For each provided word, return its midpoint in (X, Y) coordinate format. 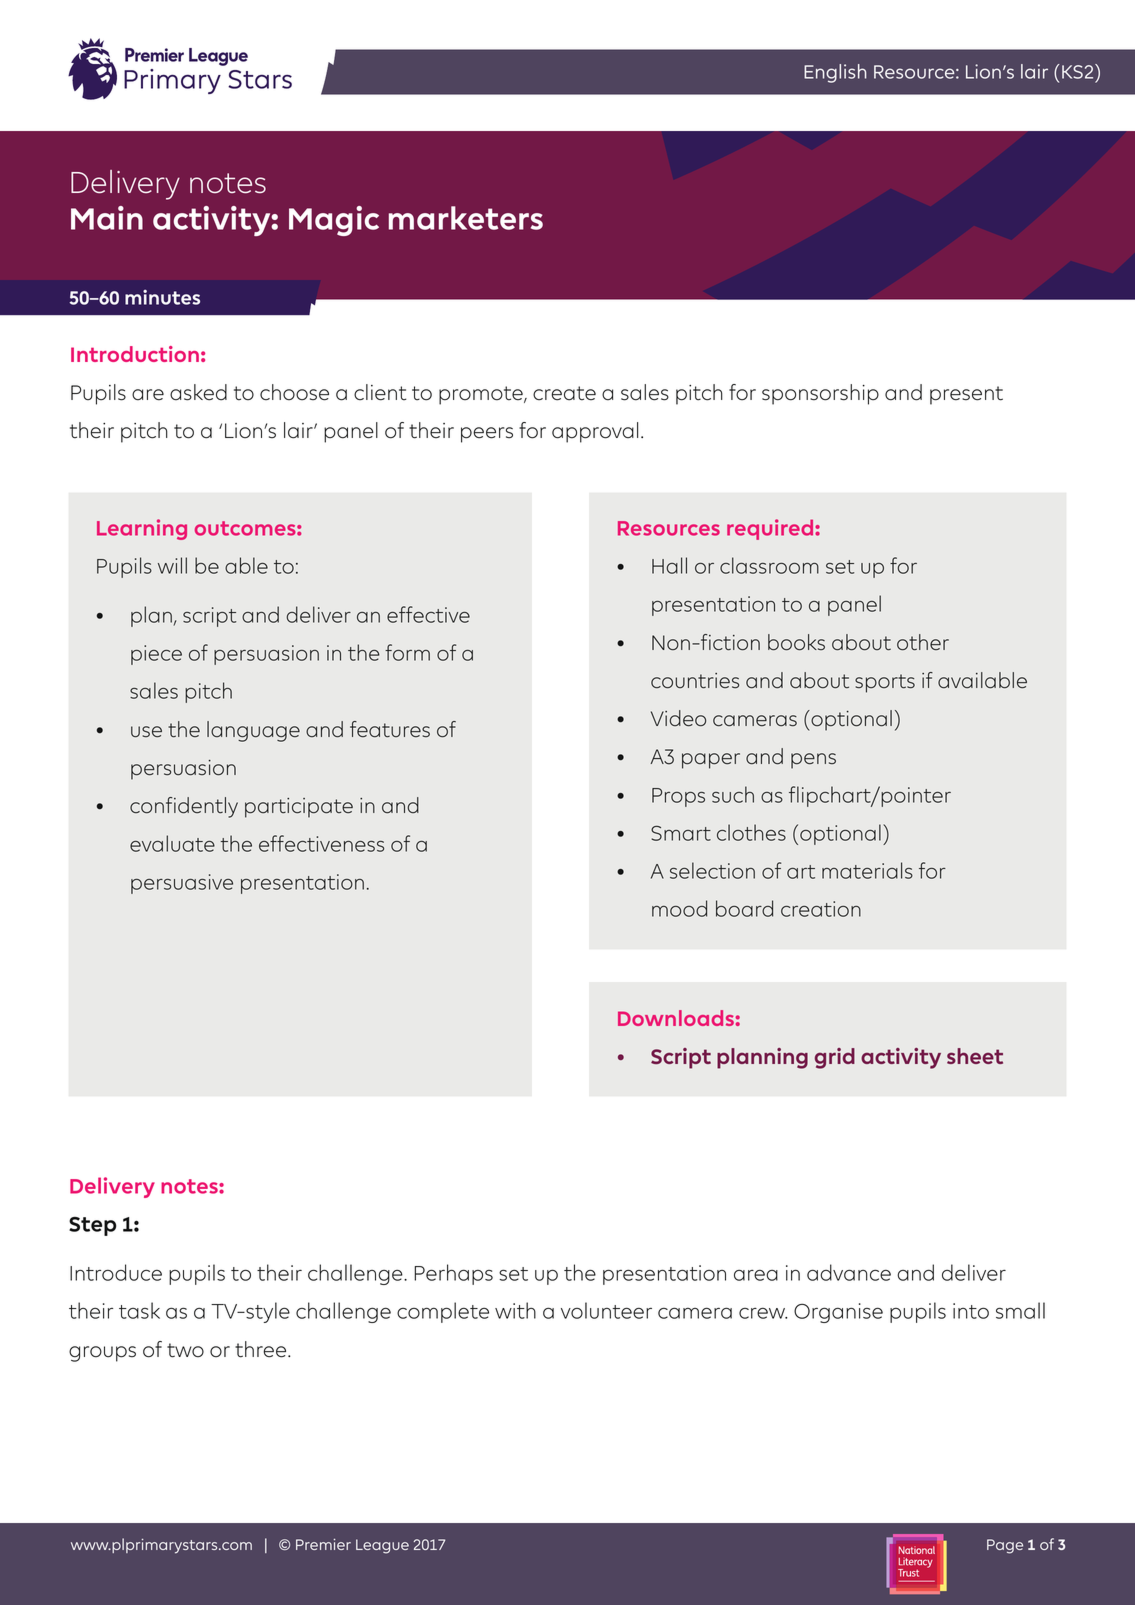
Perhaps (453, 1274)
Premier (323, 1544)
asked (198, 392)
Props (678, 797)
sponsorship (820, 394)
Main (107, 218)
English (835, 73)
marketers (466, 218)
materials (867, 870)
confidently (184, 807)
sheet (975, 1056)
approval (595, 432)
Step (93, 1226)
